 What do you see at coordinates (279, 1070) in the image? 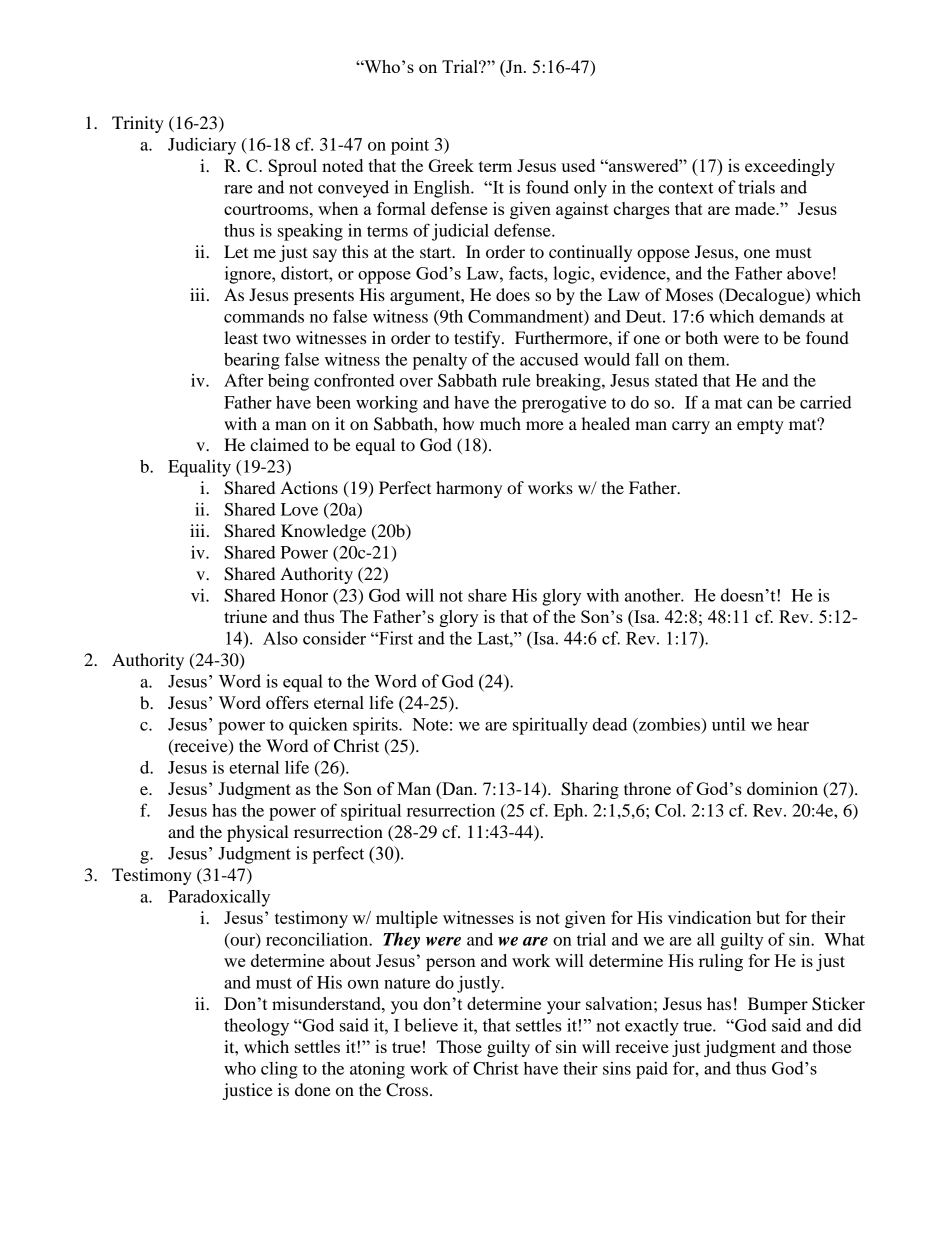
I see `cling` at bounding box center [279, 1070].
